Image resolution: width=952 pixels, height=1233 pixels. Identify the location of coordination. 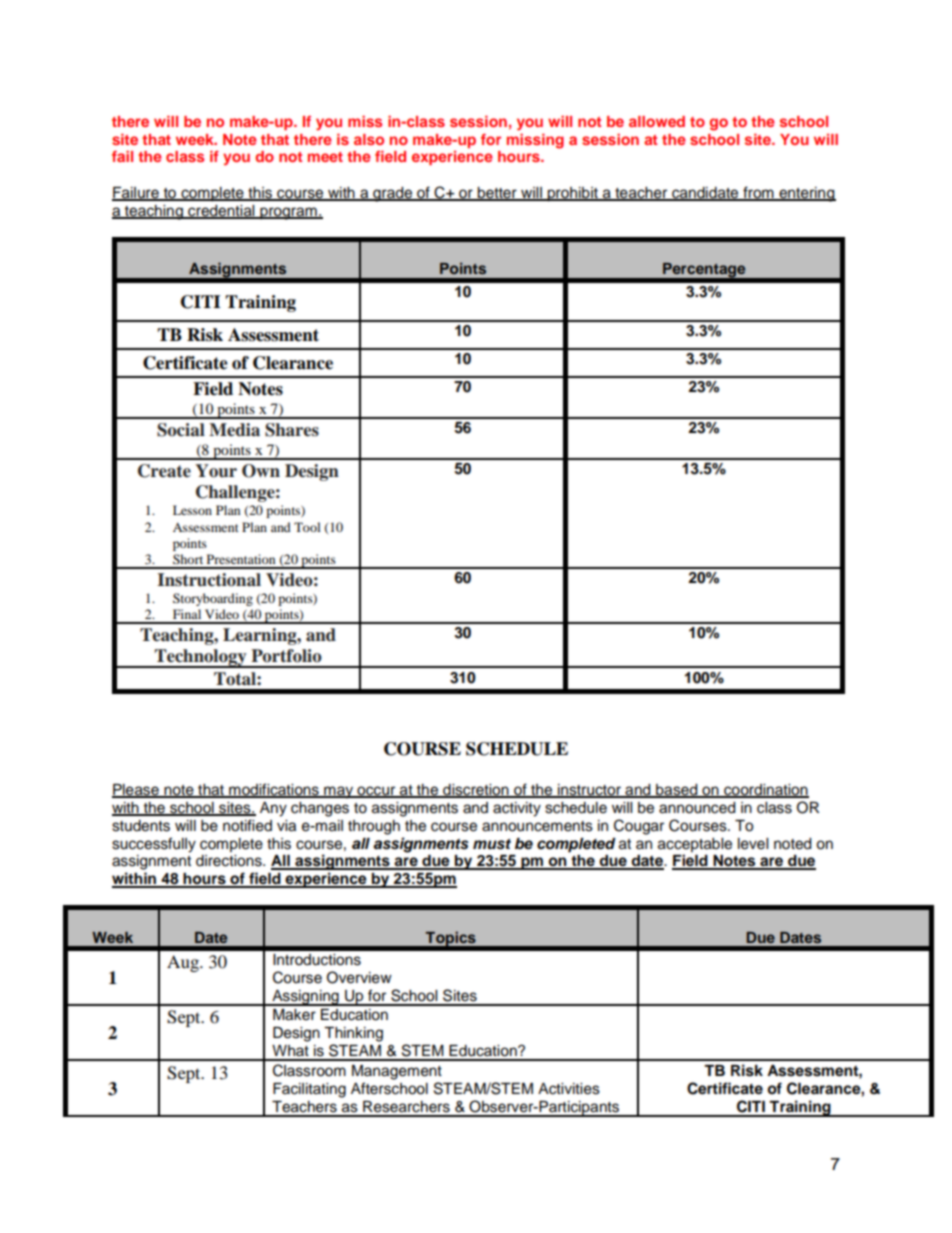
(765, 790).
